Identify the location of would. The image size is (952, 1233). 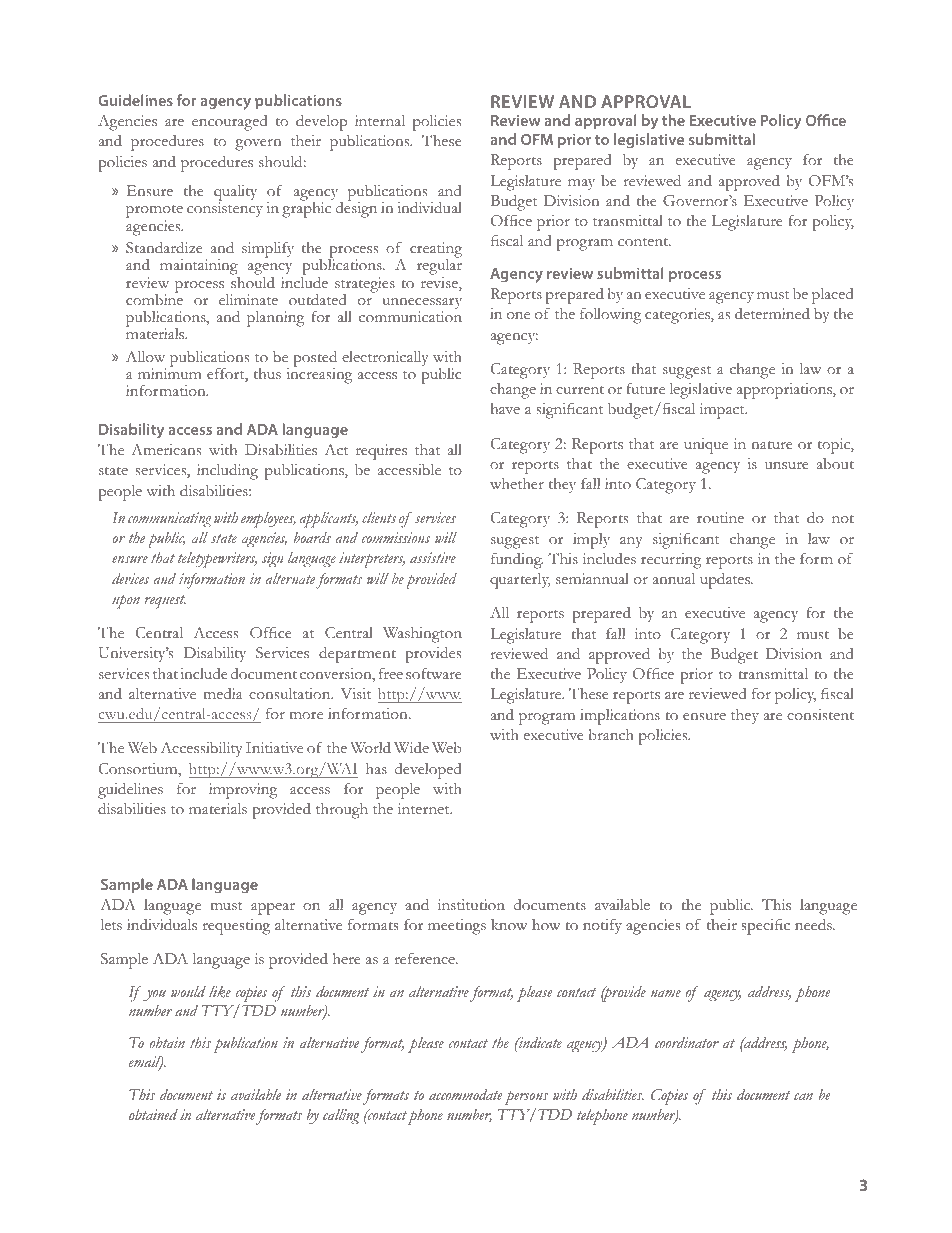
(188, 992).
